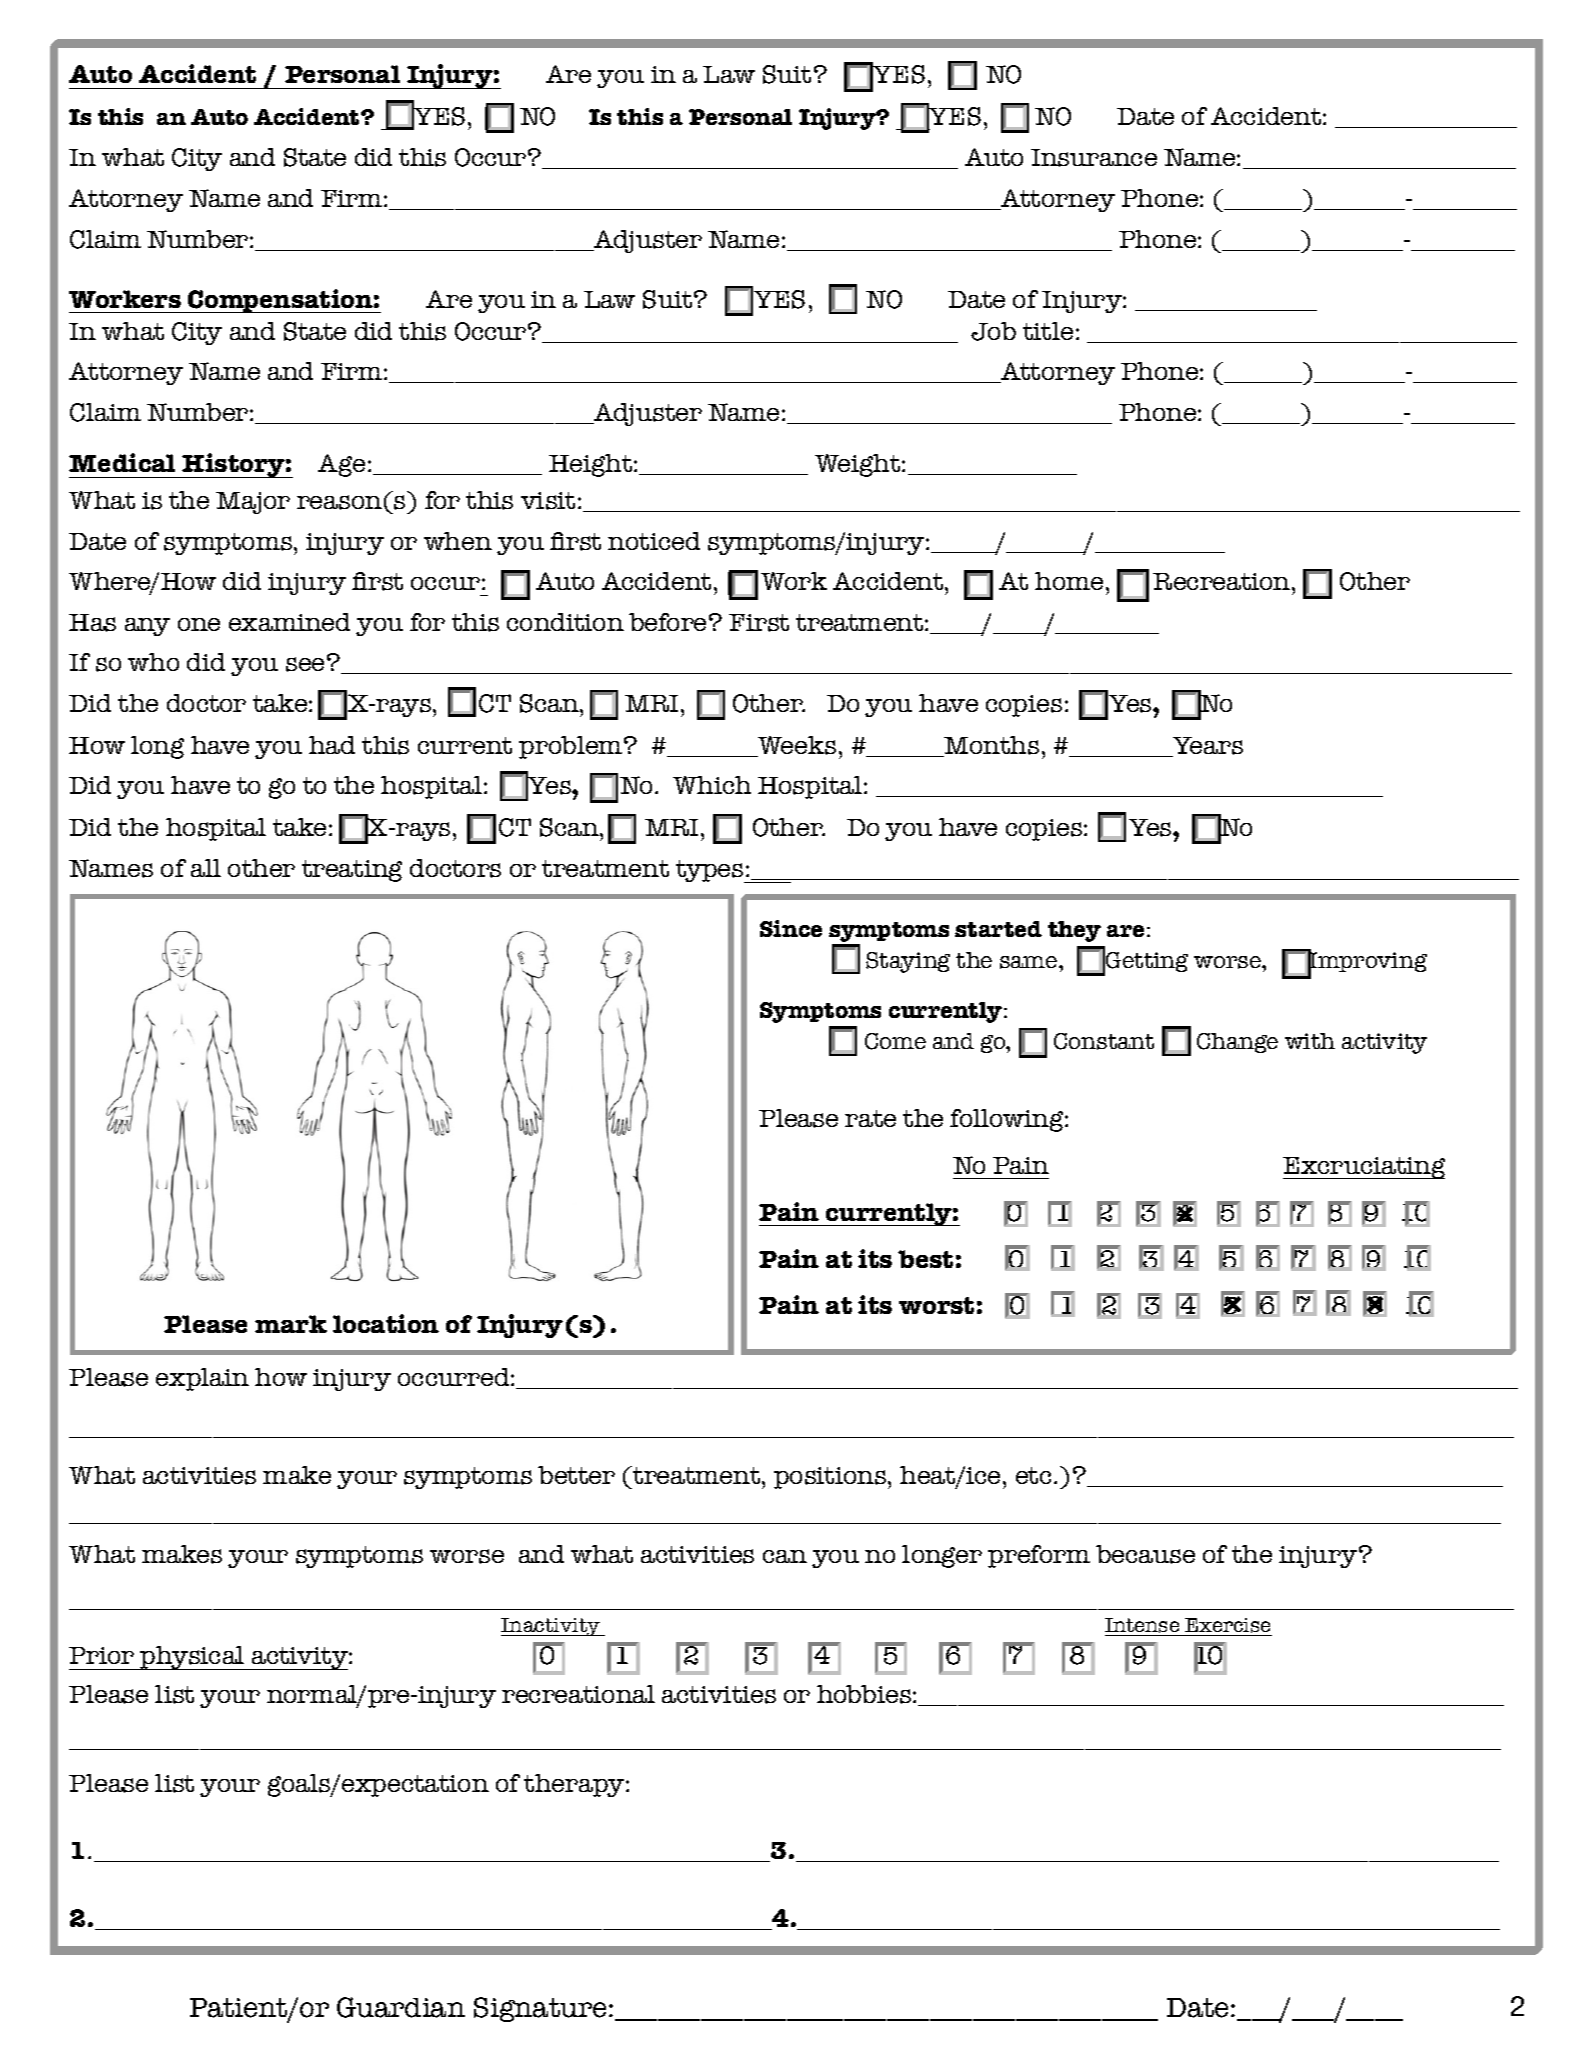 Image resolution: width=1593 pixels, height=2062 pixels. I want to click on had, so click(332, 745).
